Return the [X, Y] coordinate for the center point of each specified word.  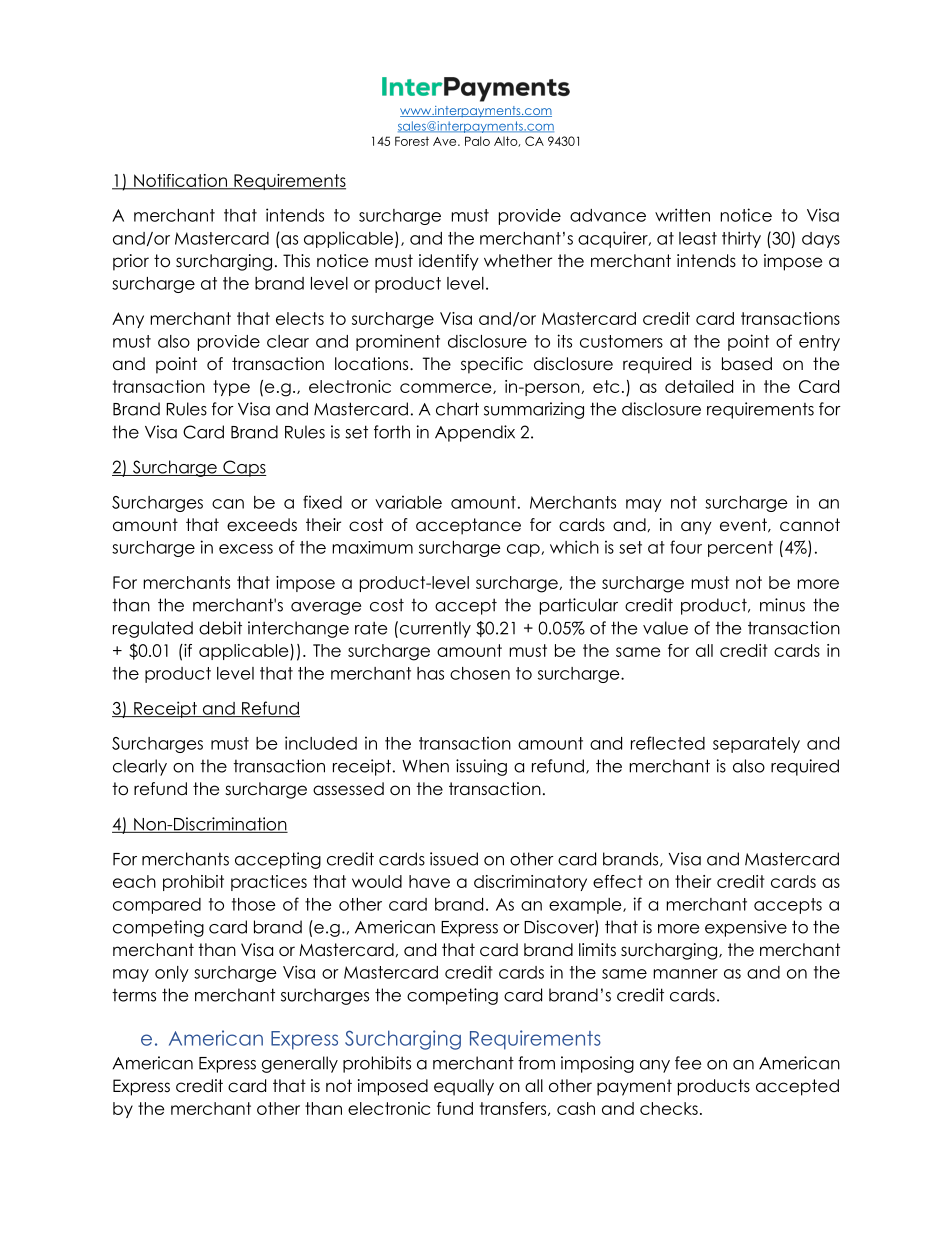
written [682, 215]
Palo [477, 141]
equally [464, 1087]
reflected [668, 743]
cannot [810, 525]
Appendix [475, 433]
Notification [180, 181]
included [321, 743]
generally [300, 1064]
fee [688, 1063]
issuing [481, 767]
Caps [244, 468]
